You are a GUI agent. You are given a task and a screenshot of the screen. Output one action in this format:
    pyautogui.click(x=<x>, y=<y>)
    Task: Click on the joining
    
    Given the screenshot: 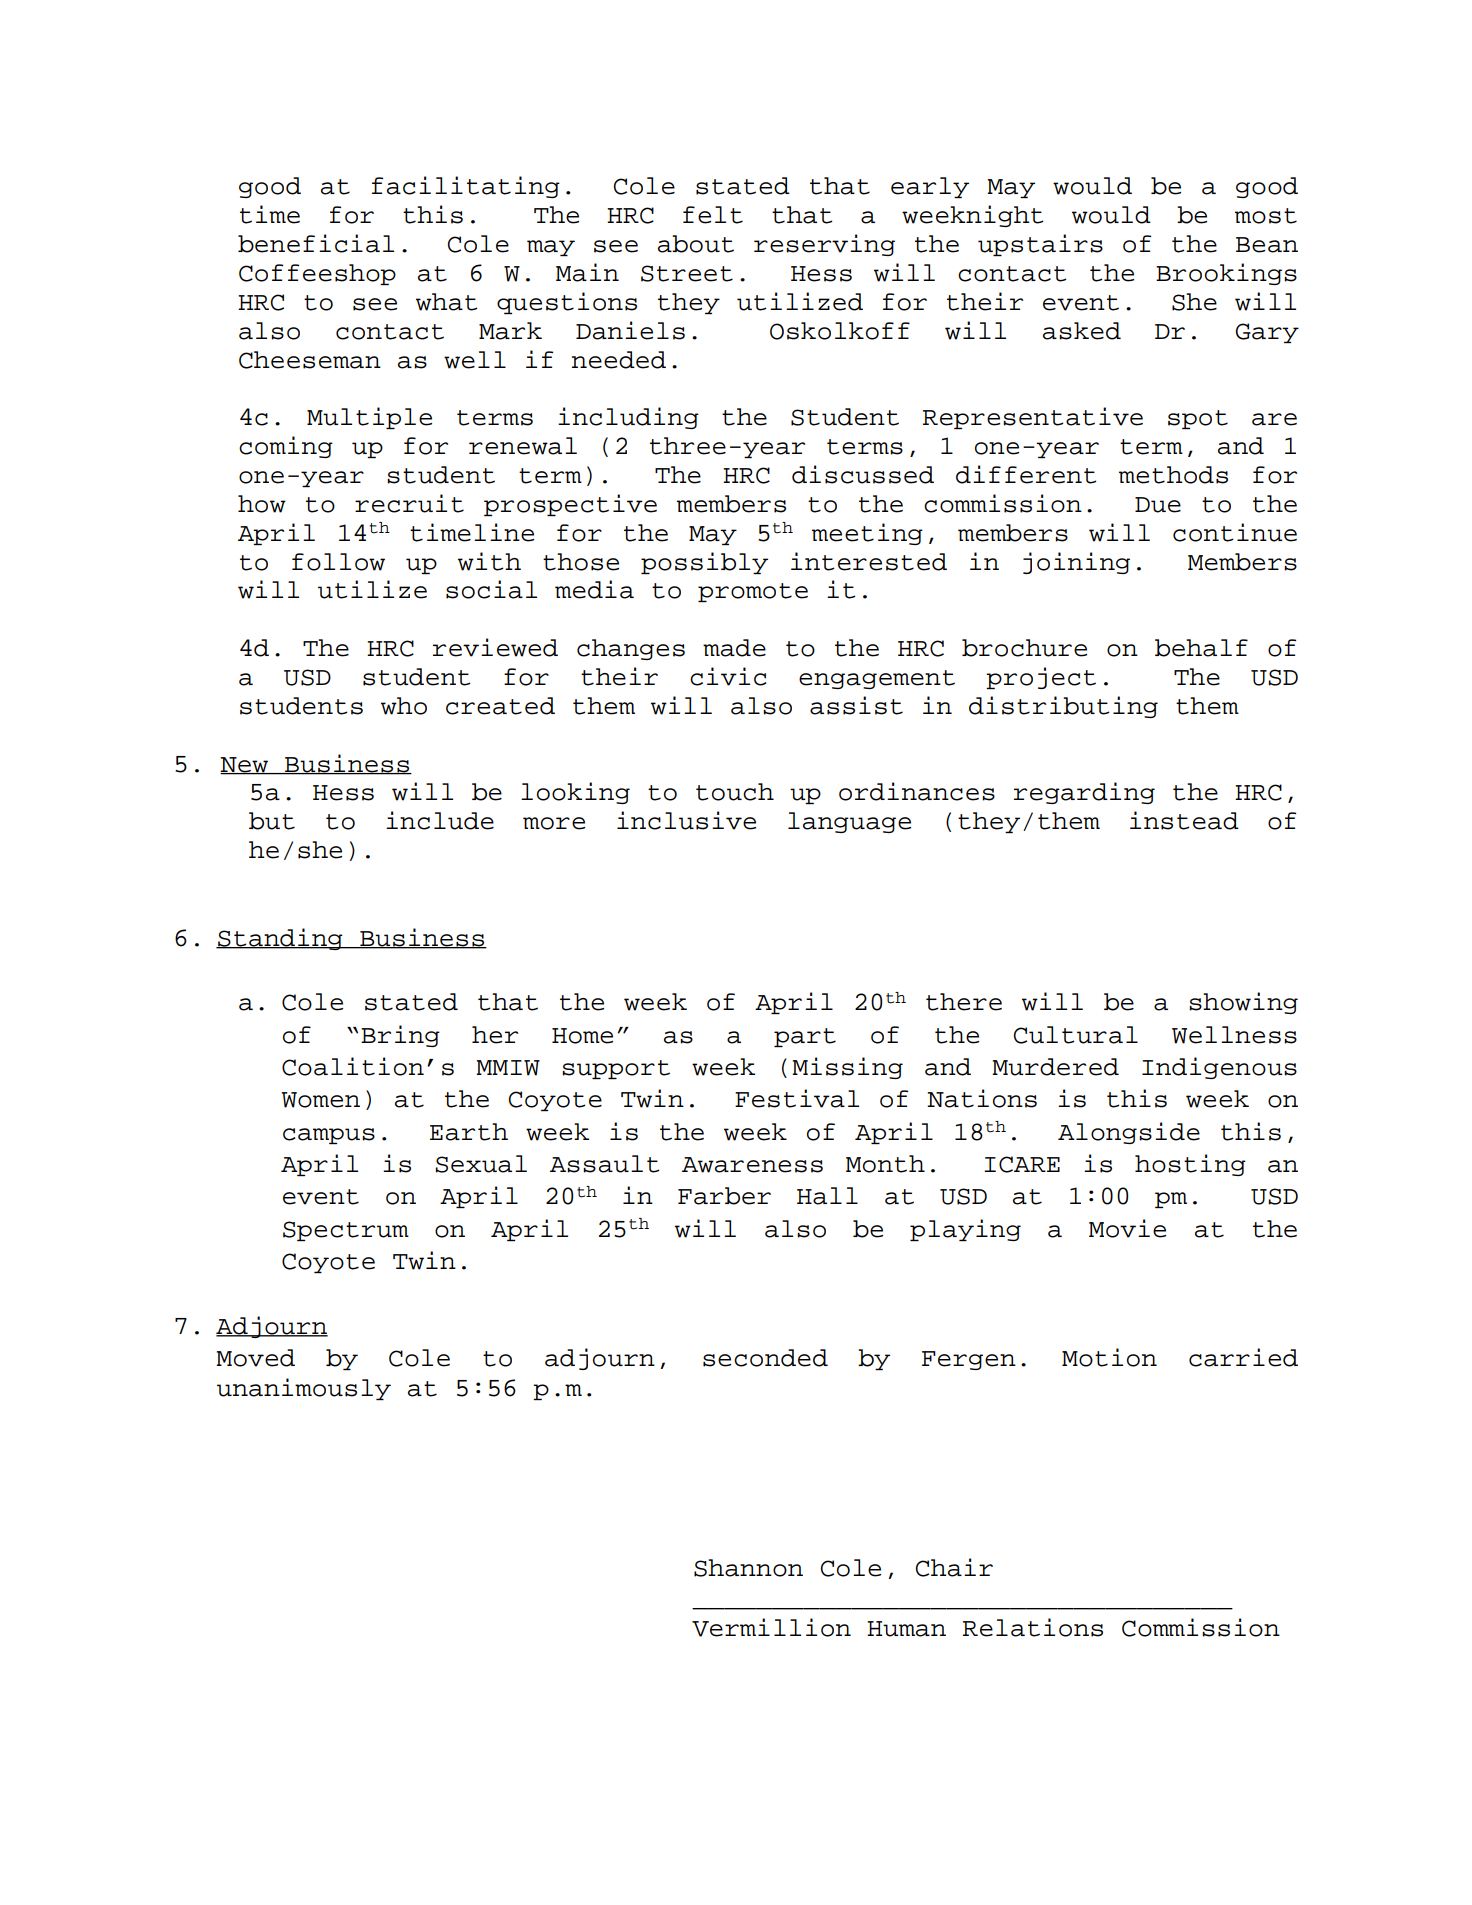 What is the action you would take?
    pyautogui.click(x=1076, y=563)
